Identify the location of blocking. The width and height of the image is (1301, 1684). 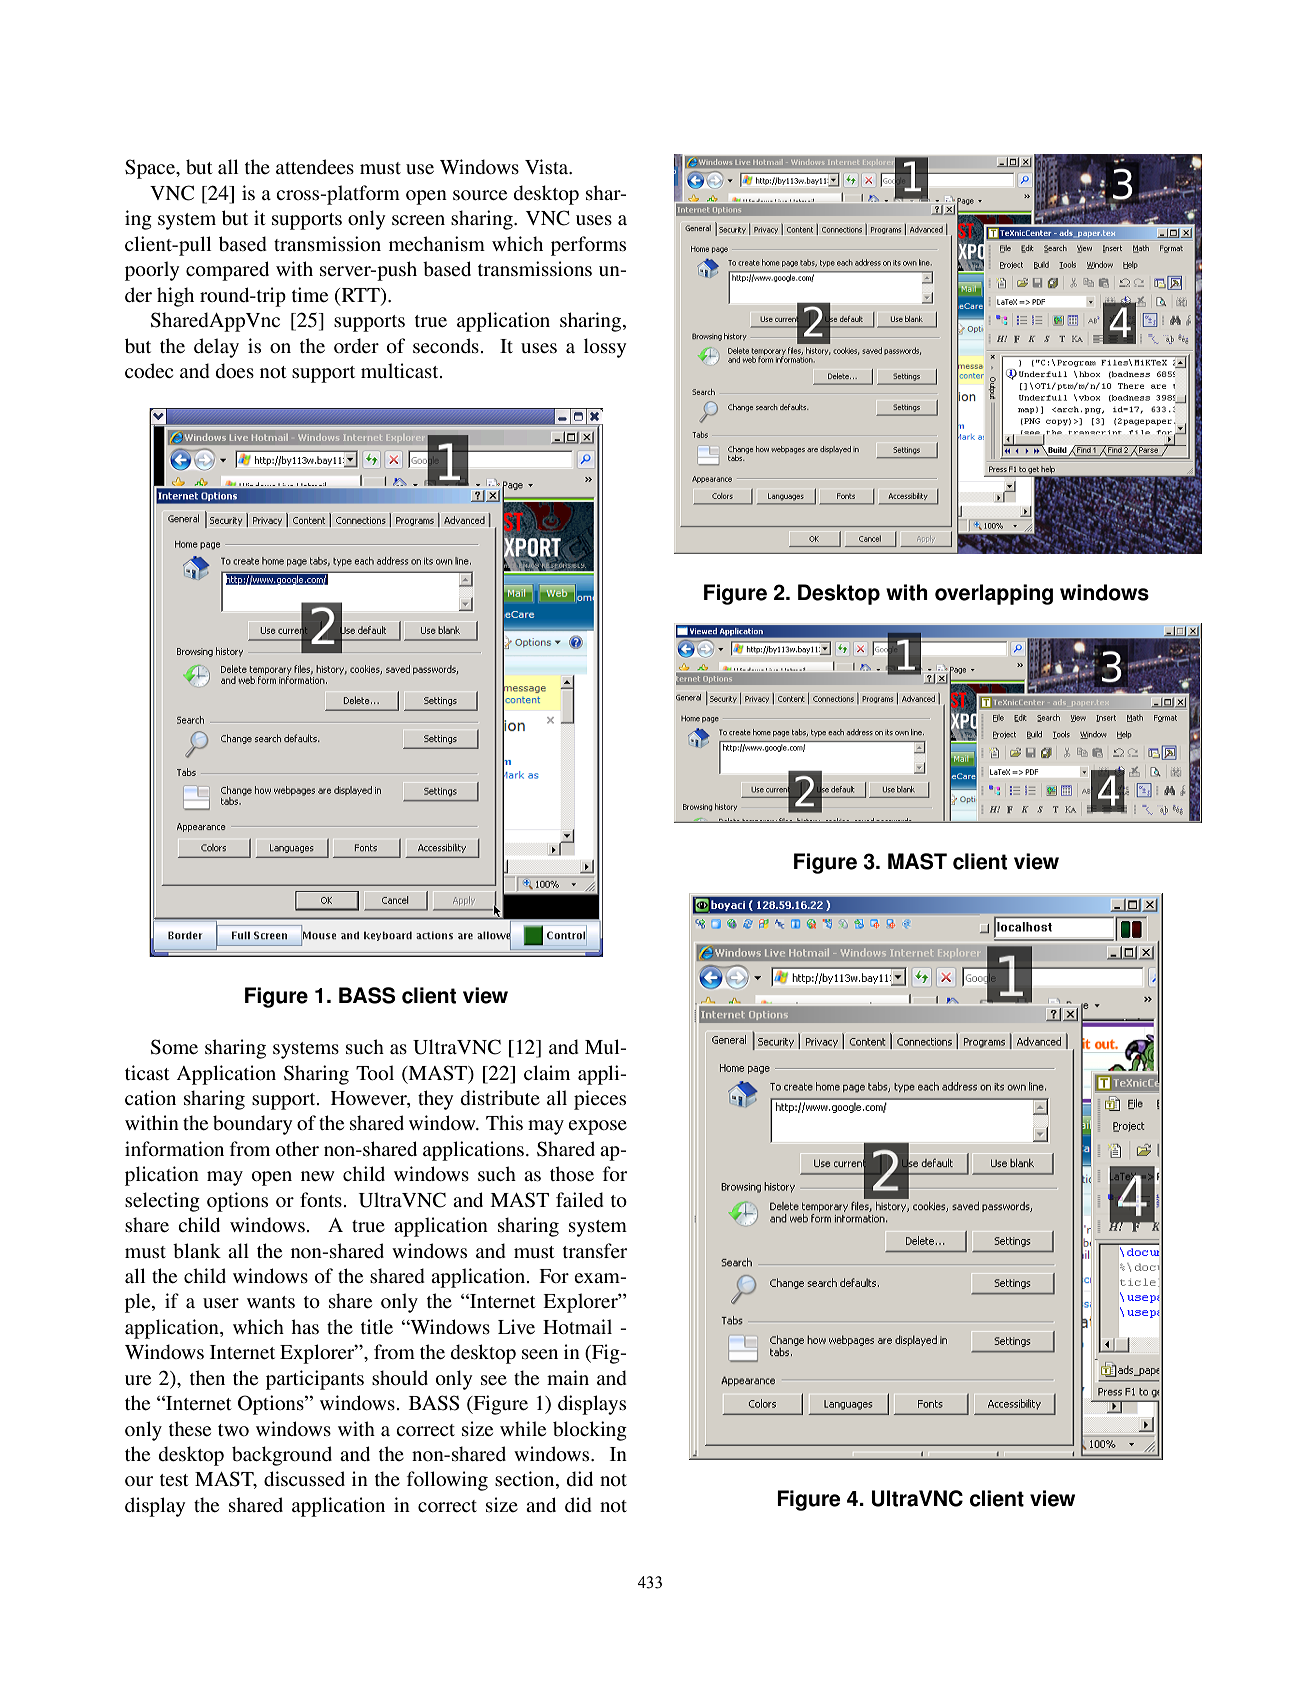
(590, 1431).
